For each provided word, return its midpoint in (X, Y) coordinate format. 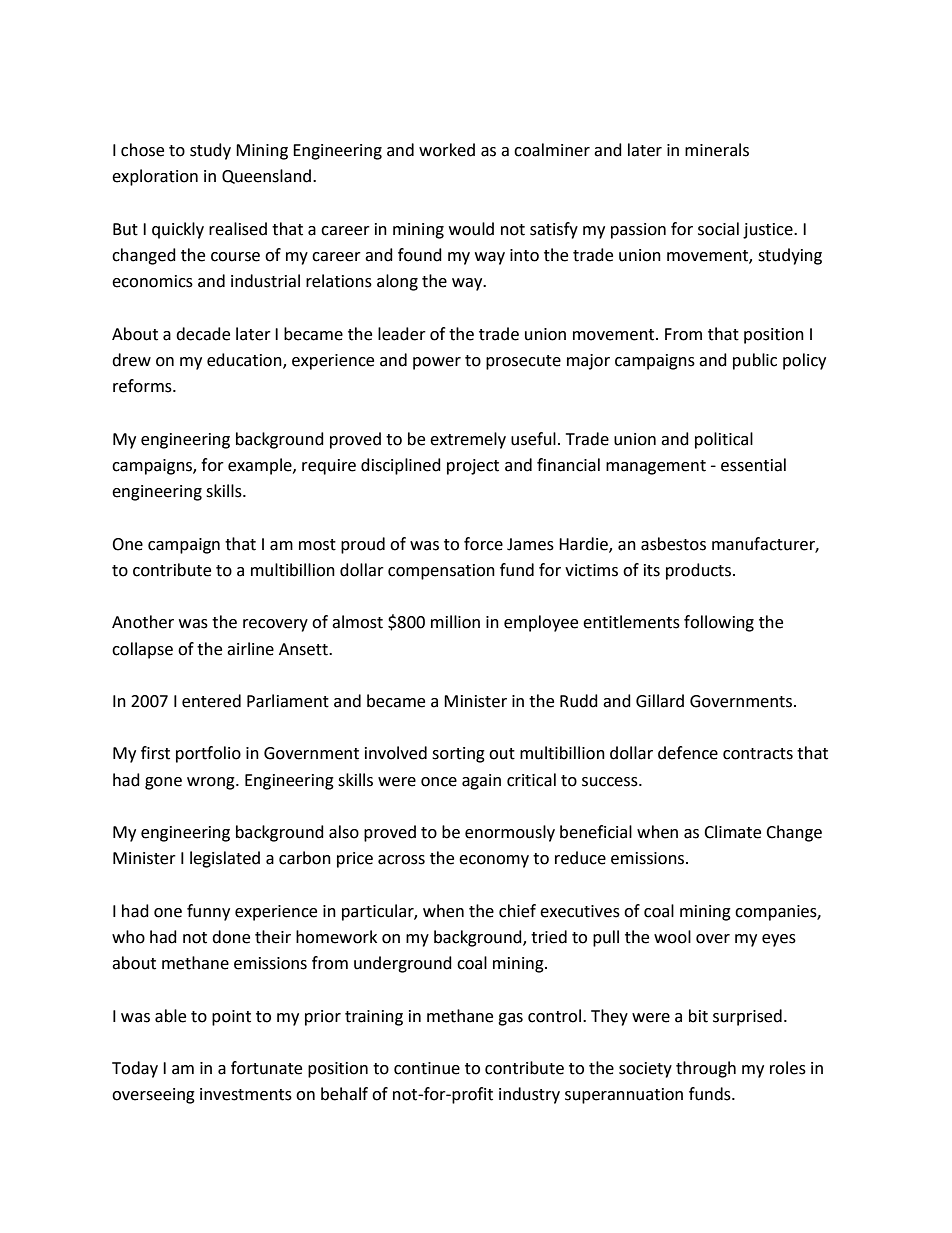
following (719, 623)
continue (427, 1068)
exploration (155, 177)
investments (246, 1094)
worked (447, 150)
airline (250, 649)
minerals (717, 150)
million (455, 622)
